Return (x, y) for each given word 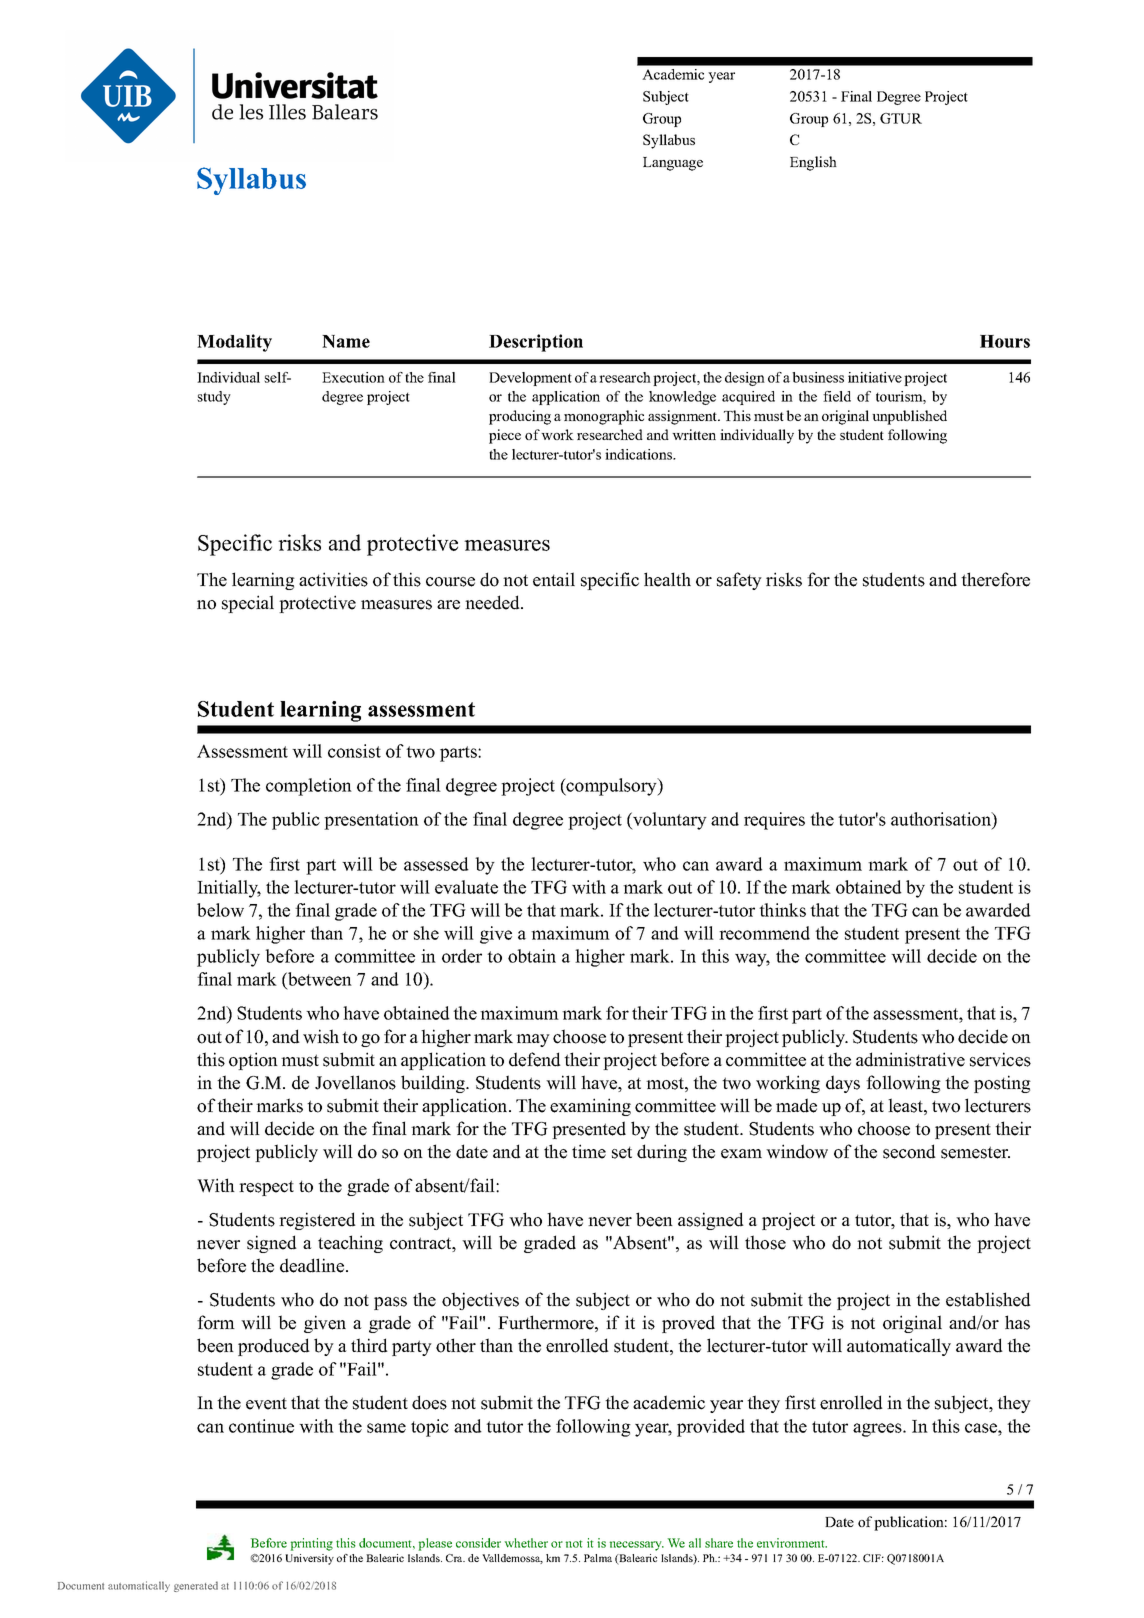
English (813, 163)
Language (673, 164)
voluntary (669, 821)
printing (312, 1544)
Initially (229, 889)
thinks (782, 910)
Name (346, 341)
